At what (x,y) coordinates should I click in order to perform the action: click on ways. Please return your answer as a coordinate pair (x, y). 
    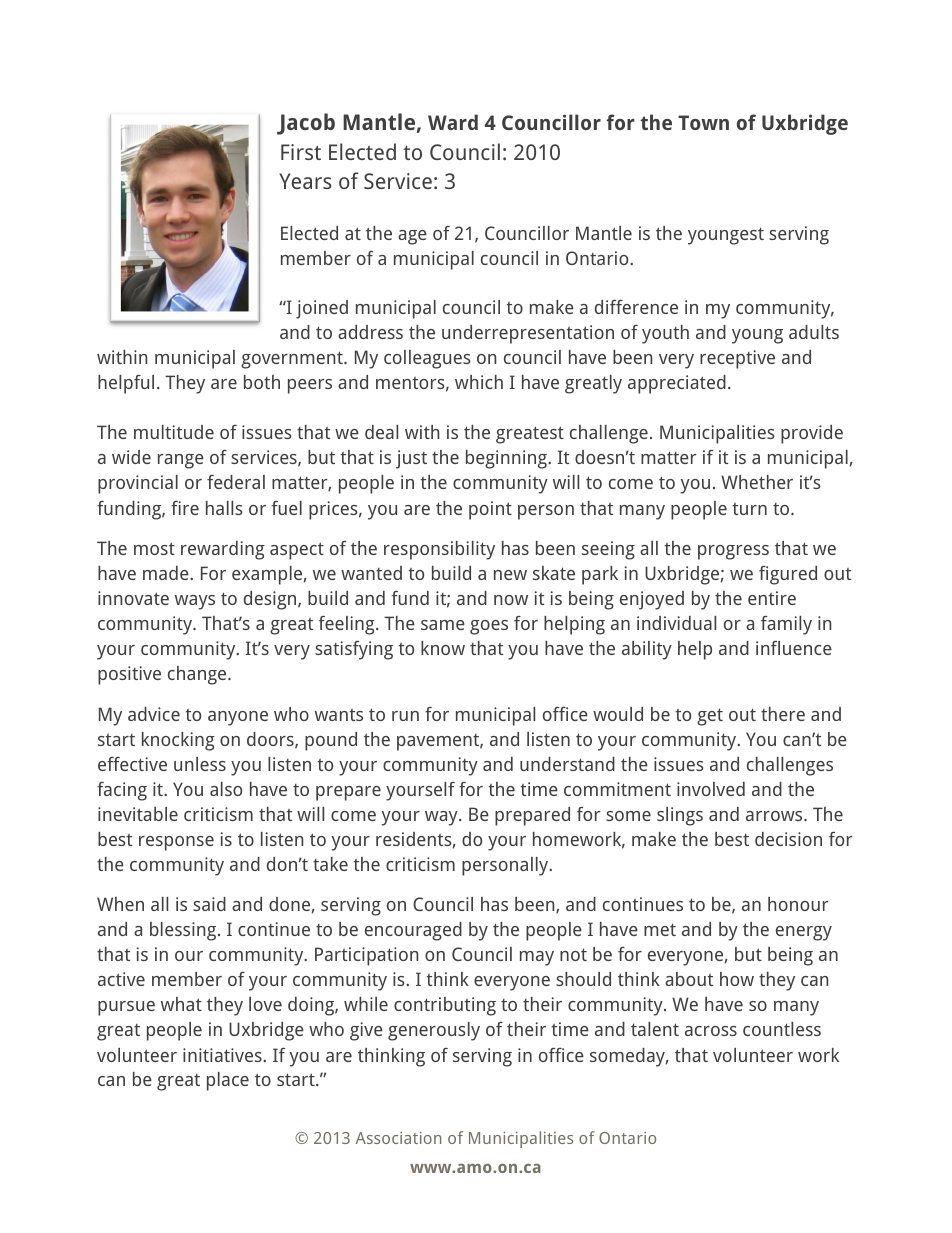
    Looking at the image, I should click on (195, 602).
